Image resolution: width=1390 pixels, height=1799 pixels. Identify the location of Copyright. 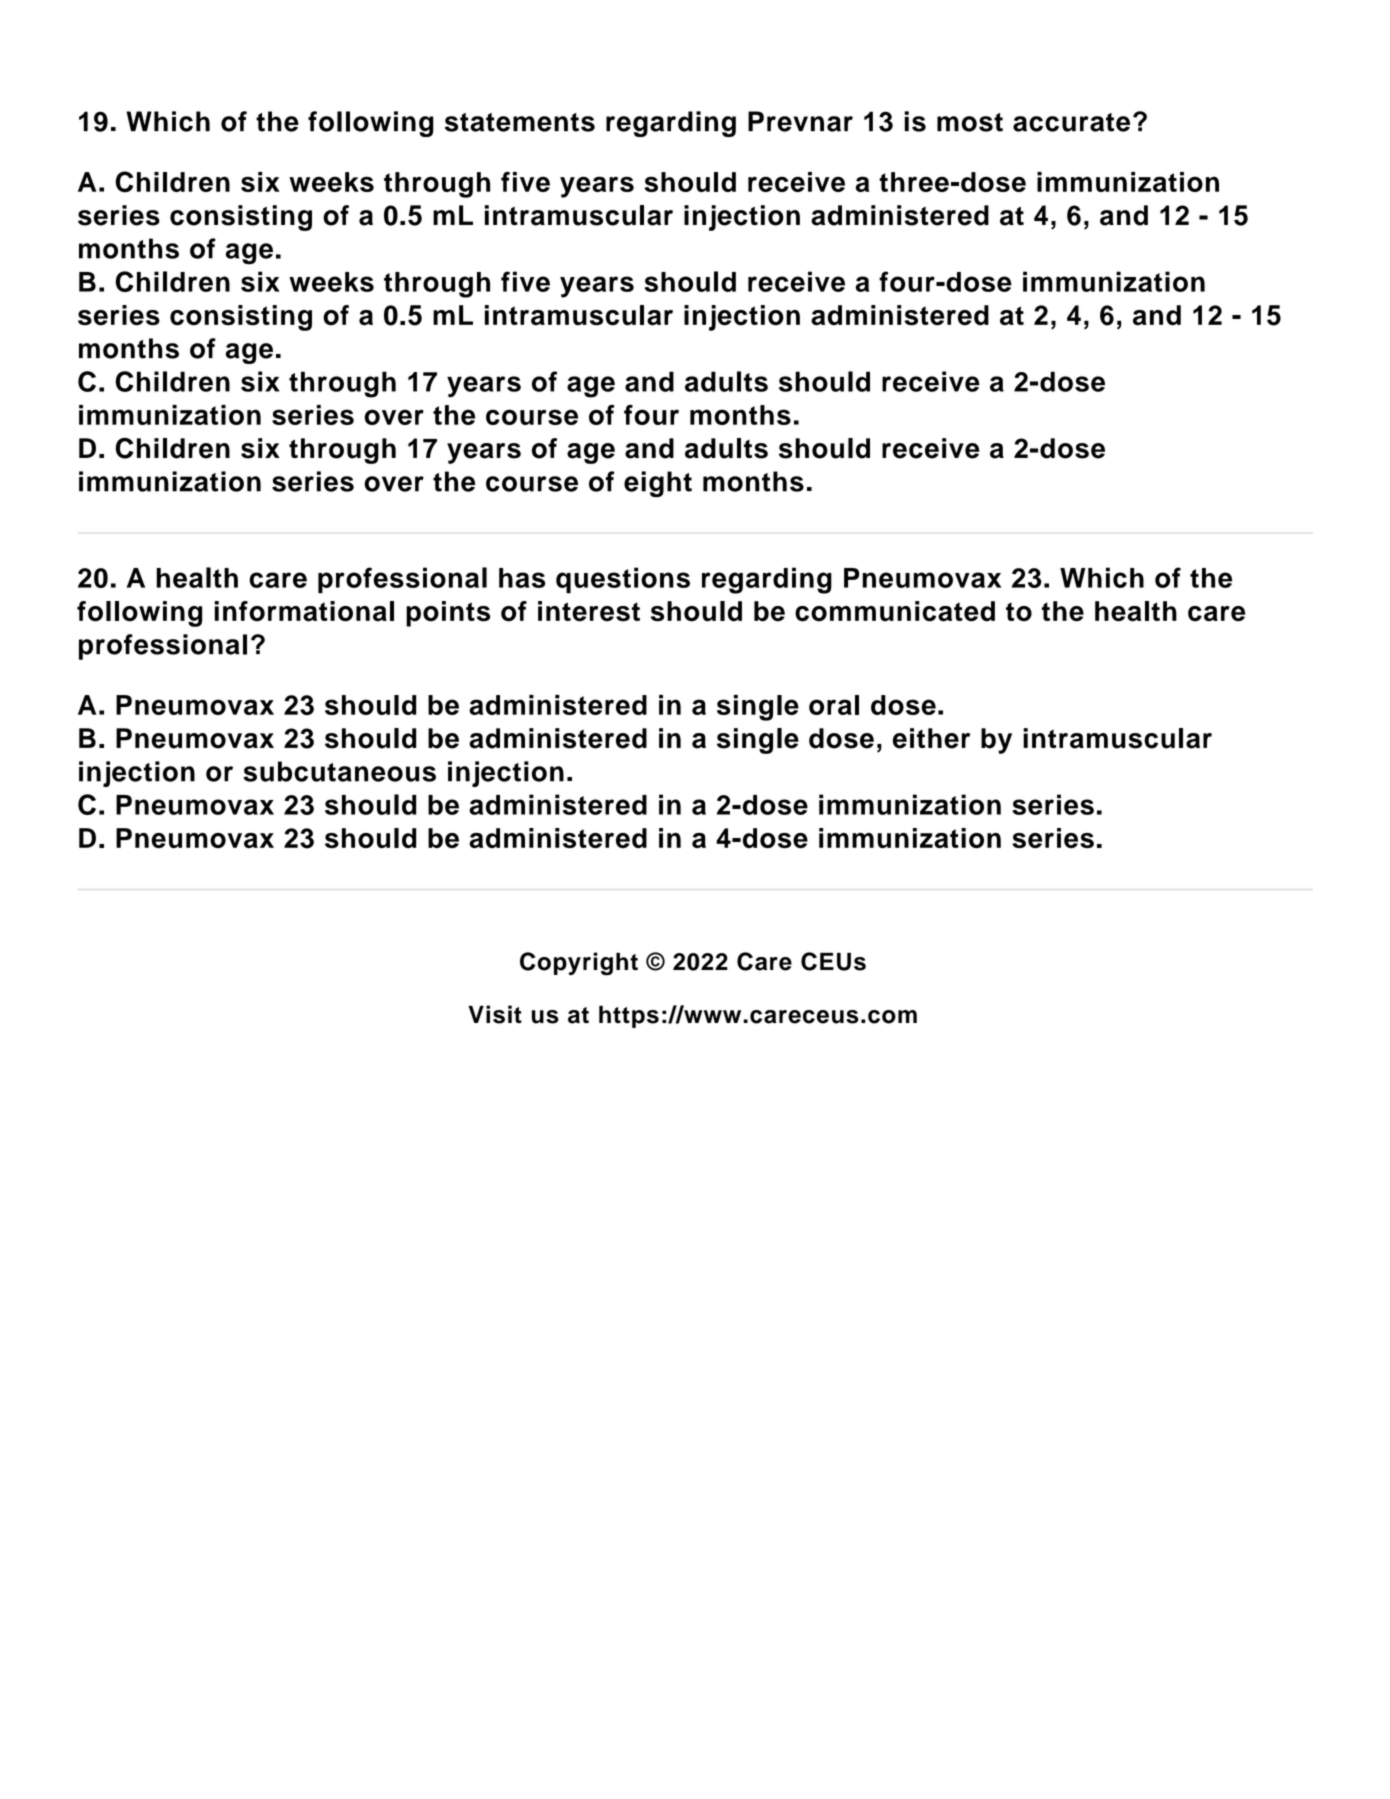
(579, 964).
